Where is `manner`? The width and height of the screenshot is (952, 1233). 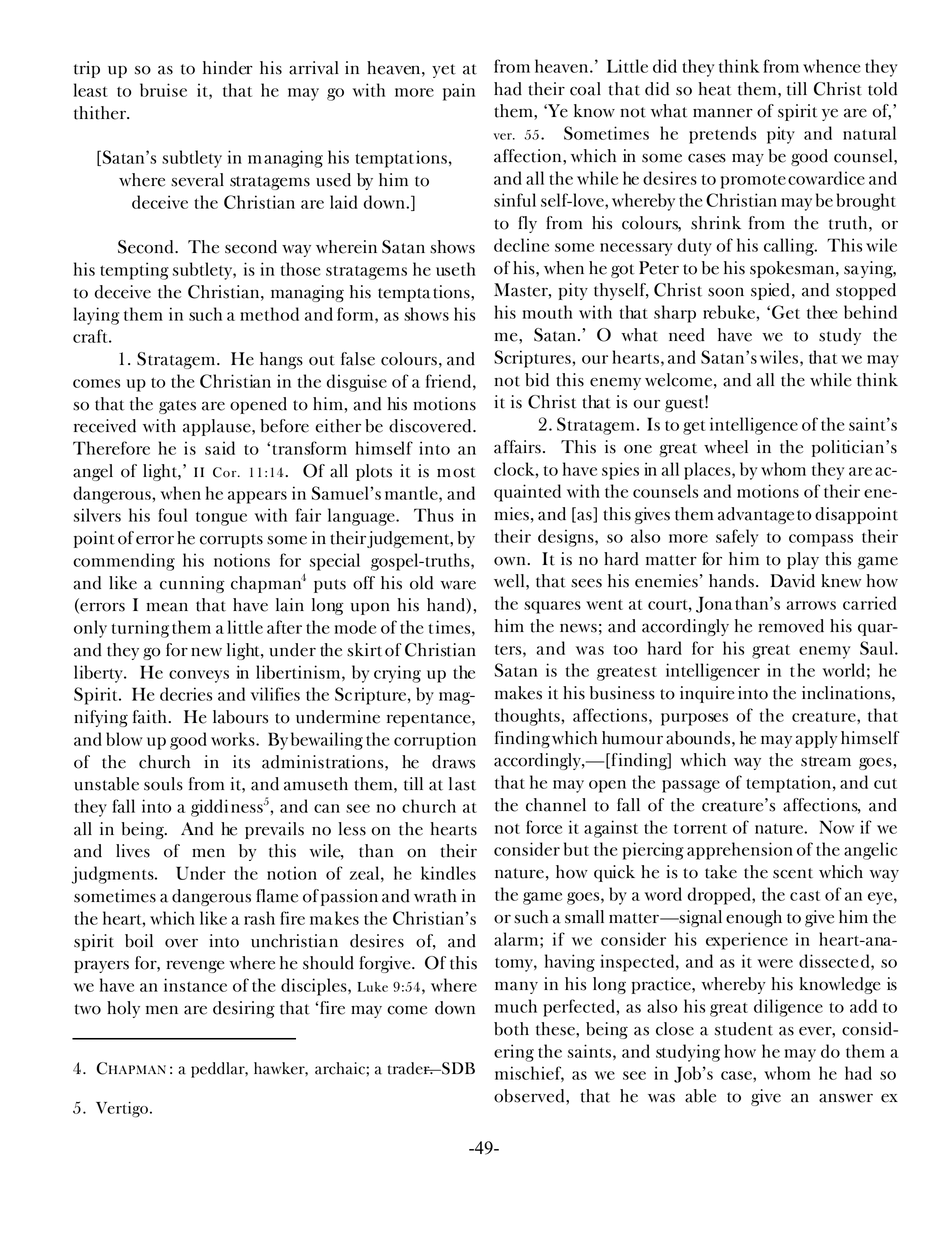
manner is located at coordinates (723, 113).
